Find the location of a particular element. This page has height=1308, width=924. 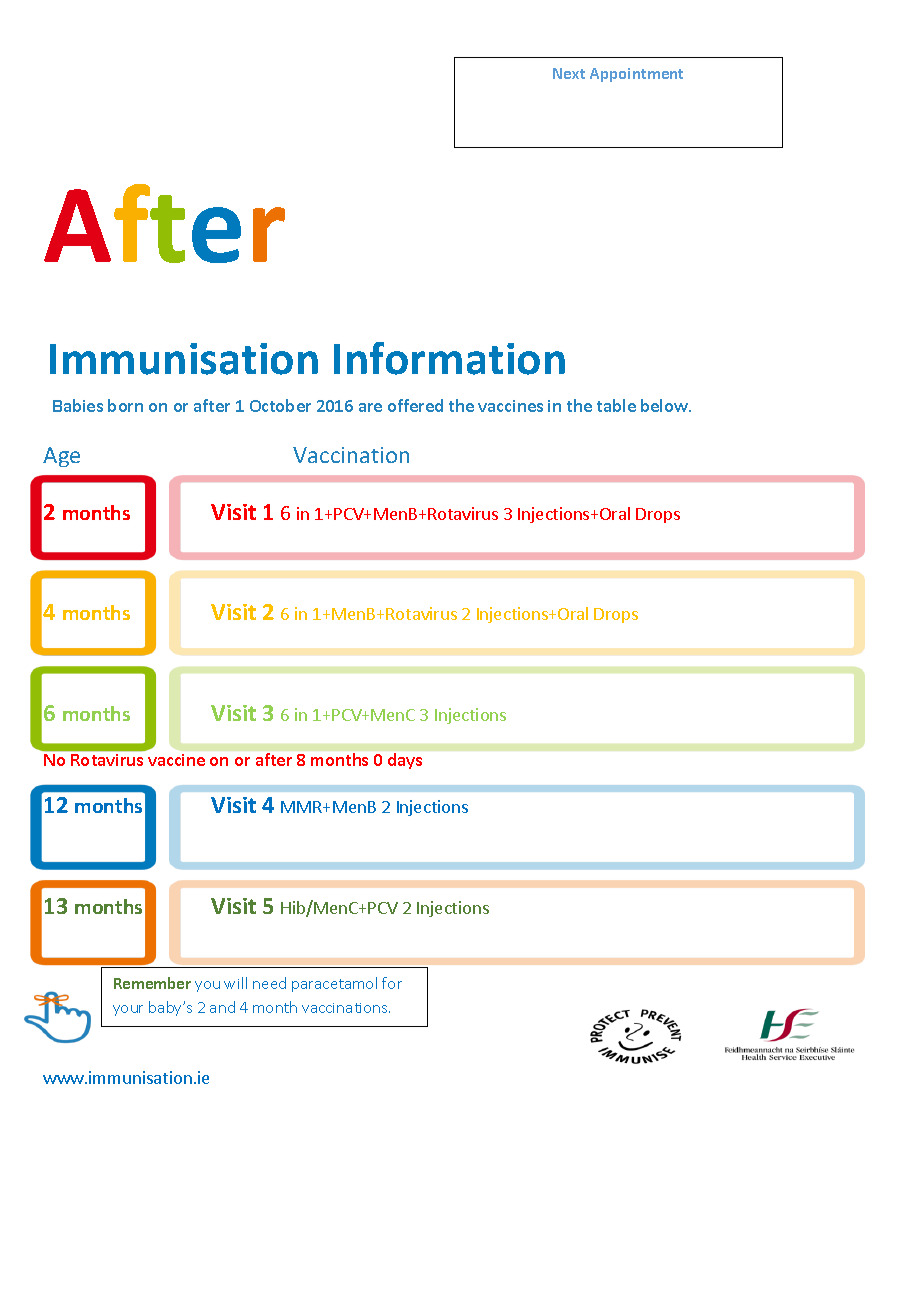

Remember is located at coordinates (152, 983).
